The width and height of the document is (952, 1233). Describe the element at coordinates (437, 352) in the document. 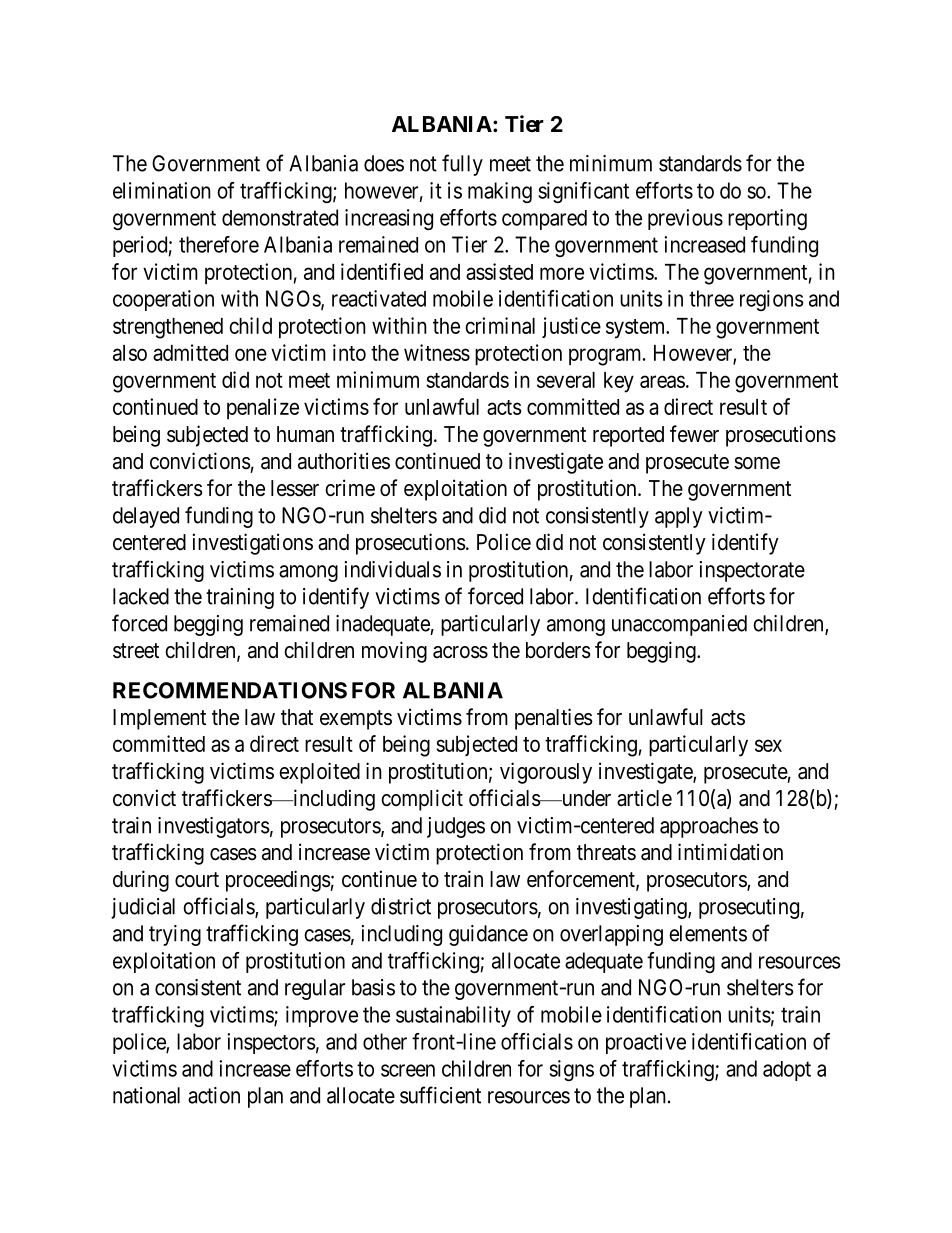

I see `witness` at that location.
